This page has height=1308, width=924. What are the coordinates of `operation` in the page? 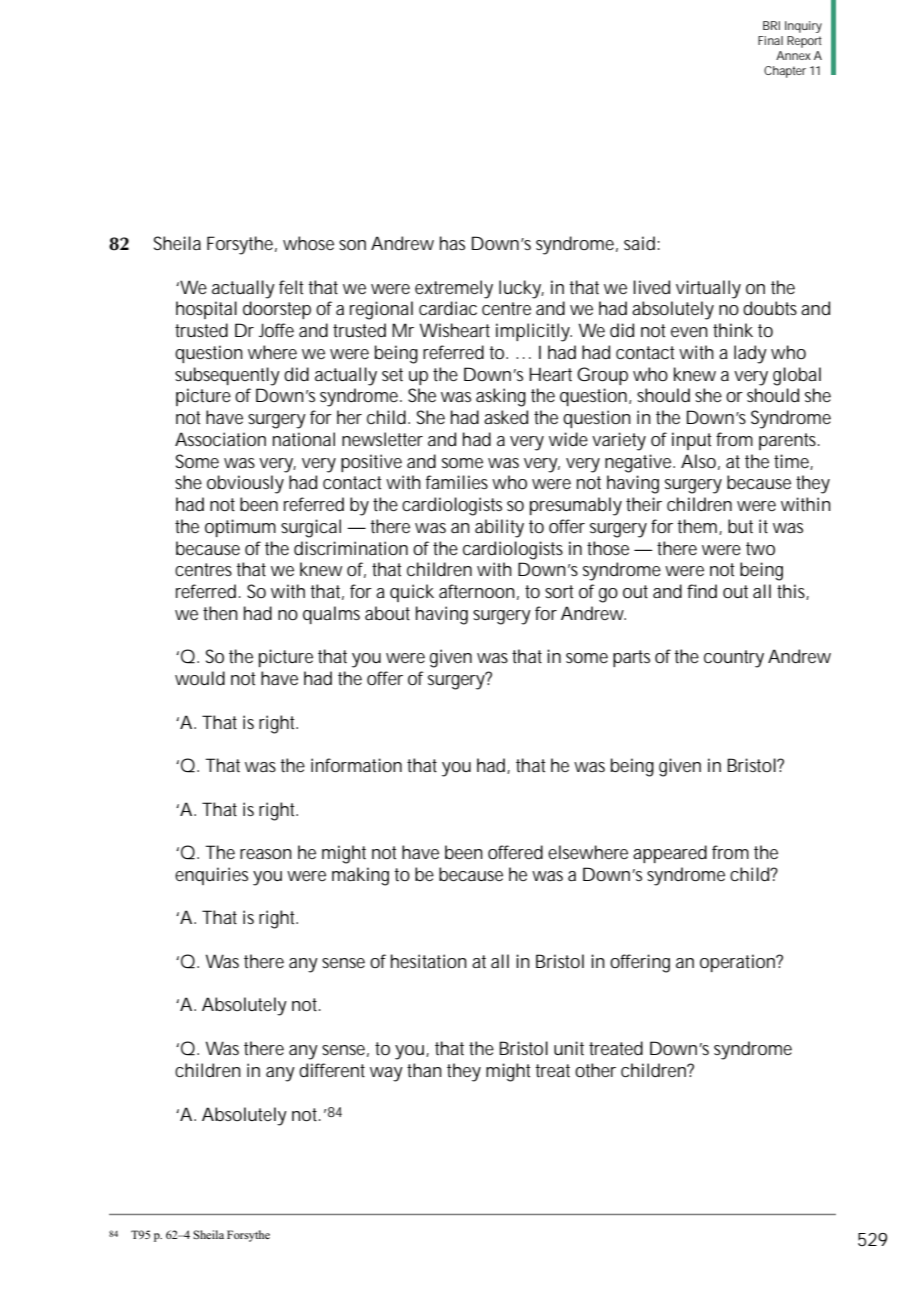 It's located at (739, 963).
